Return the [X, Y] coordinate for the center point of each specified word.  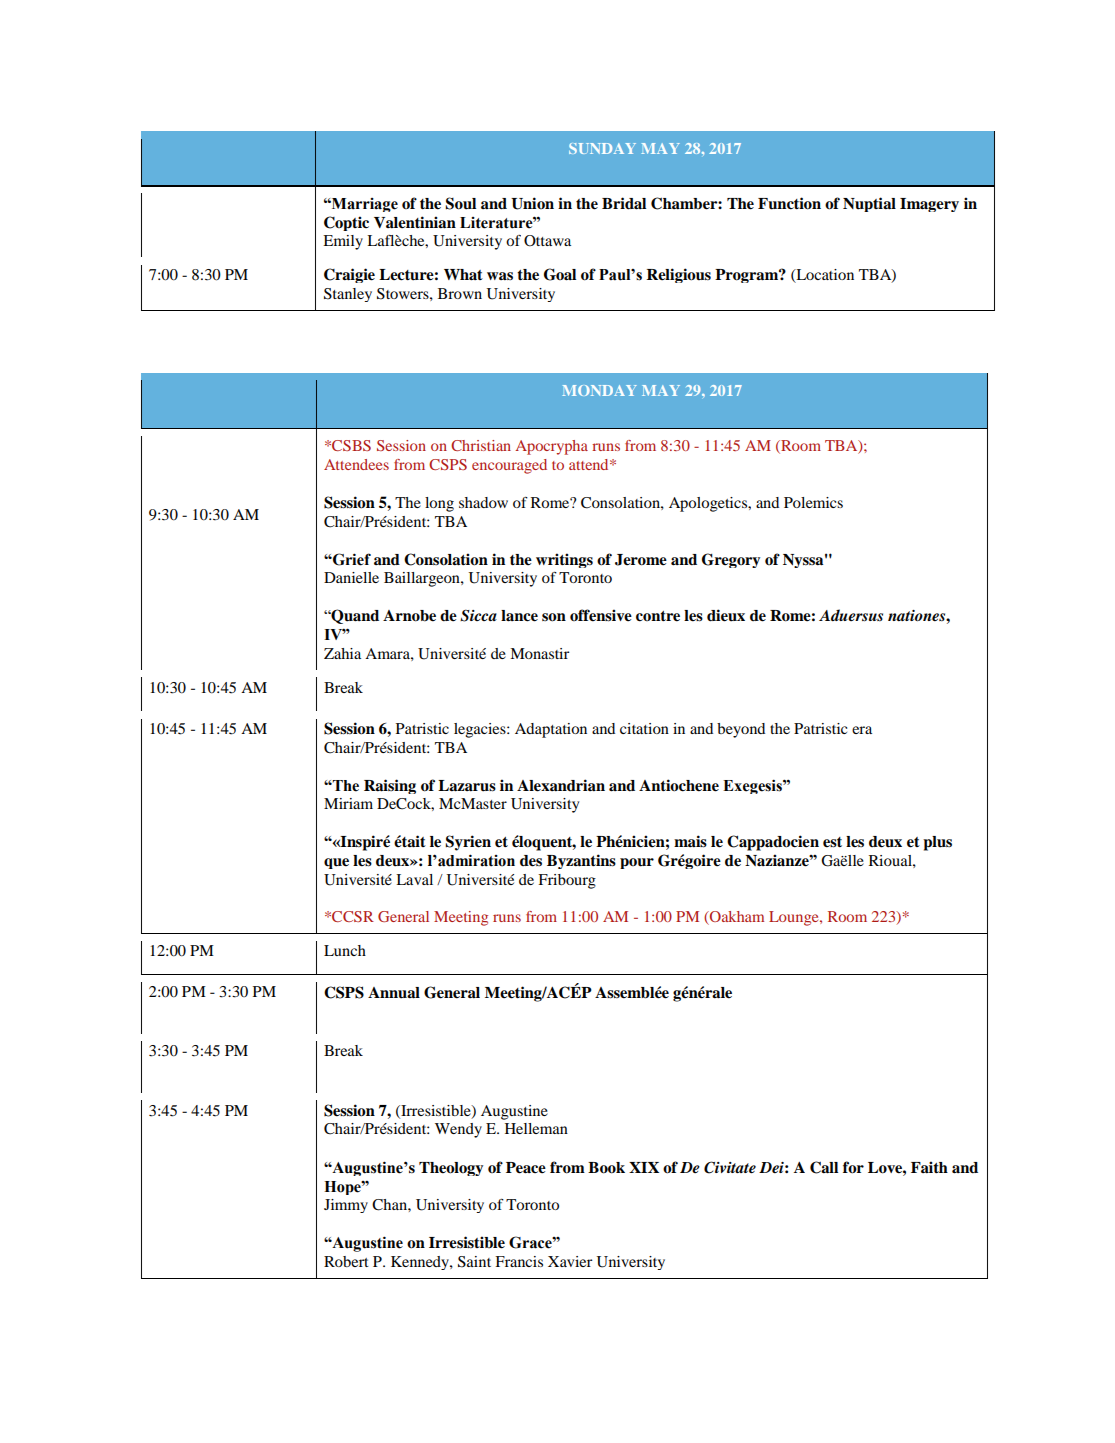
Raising [390, 786]
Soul [460, 203]
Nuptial [869, 204]
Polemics [813, 502]
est [832, 842]
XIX [644, 1167]
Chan [390, 1205]
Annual [394, 993]
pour [637, 863]
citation [644, 728]
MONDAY [599, 390]
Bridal [624, 203]
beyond [741, 730]
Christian [481, 445]
